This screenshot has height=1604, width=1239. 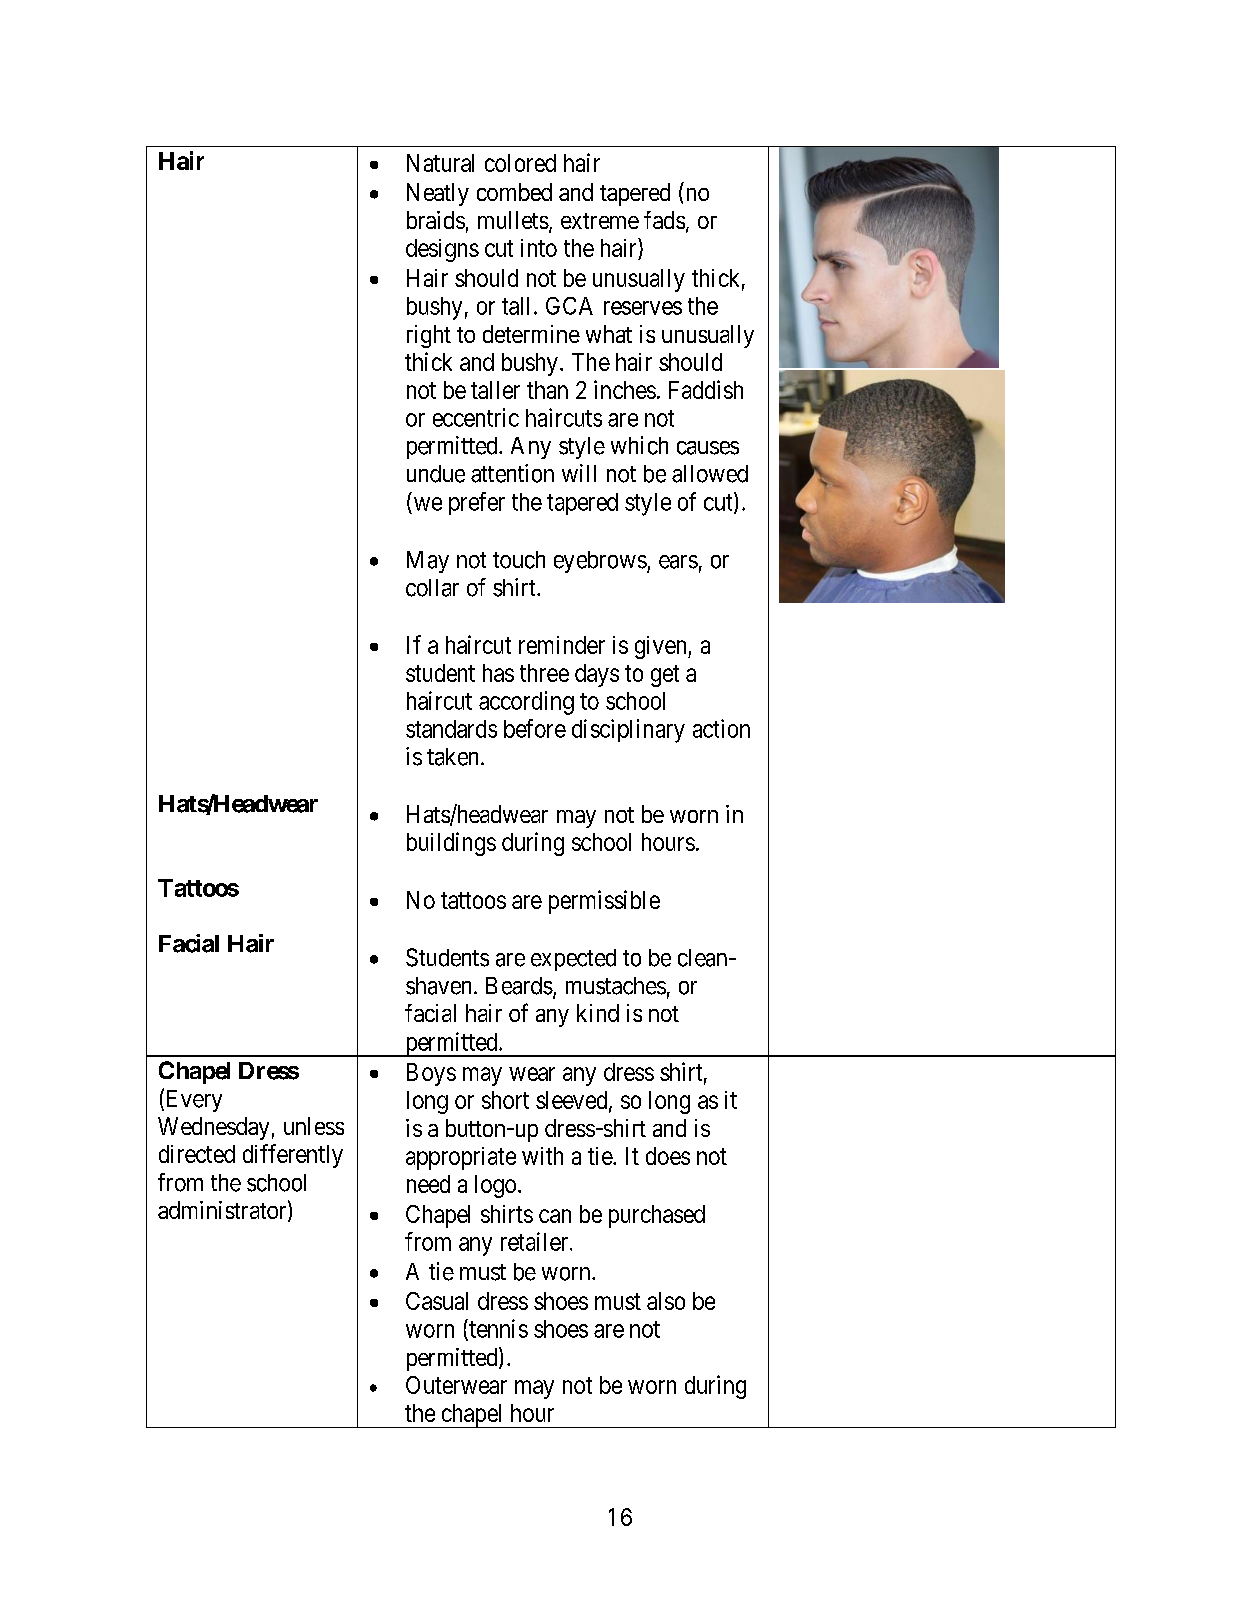 I want to click on braids, so click(x=436, y=220).
